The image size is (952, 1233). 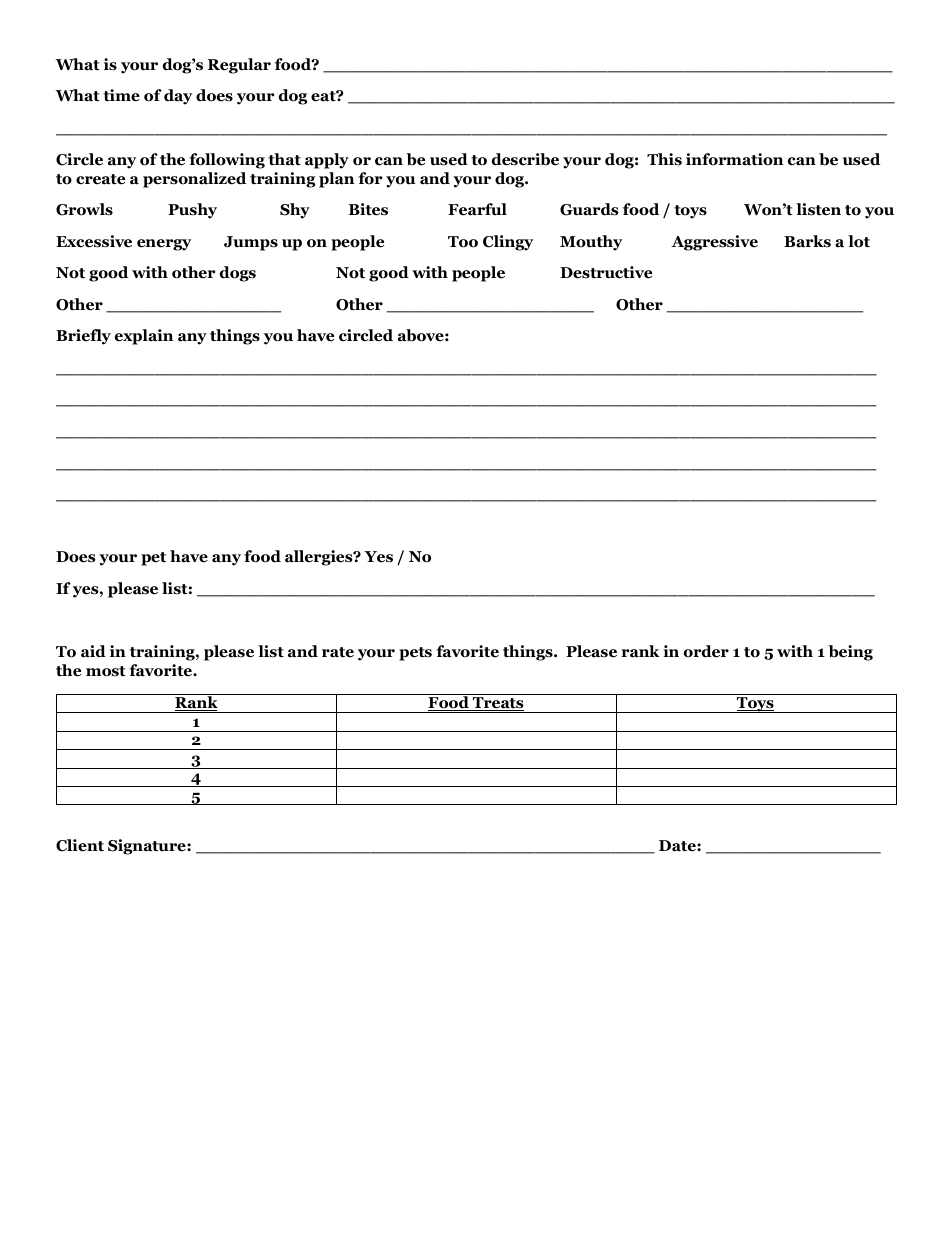 I want to click on information, so click(x=734, y=159).
